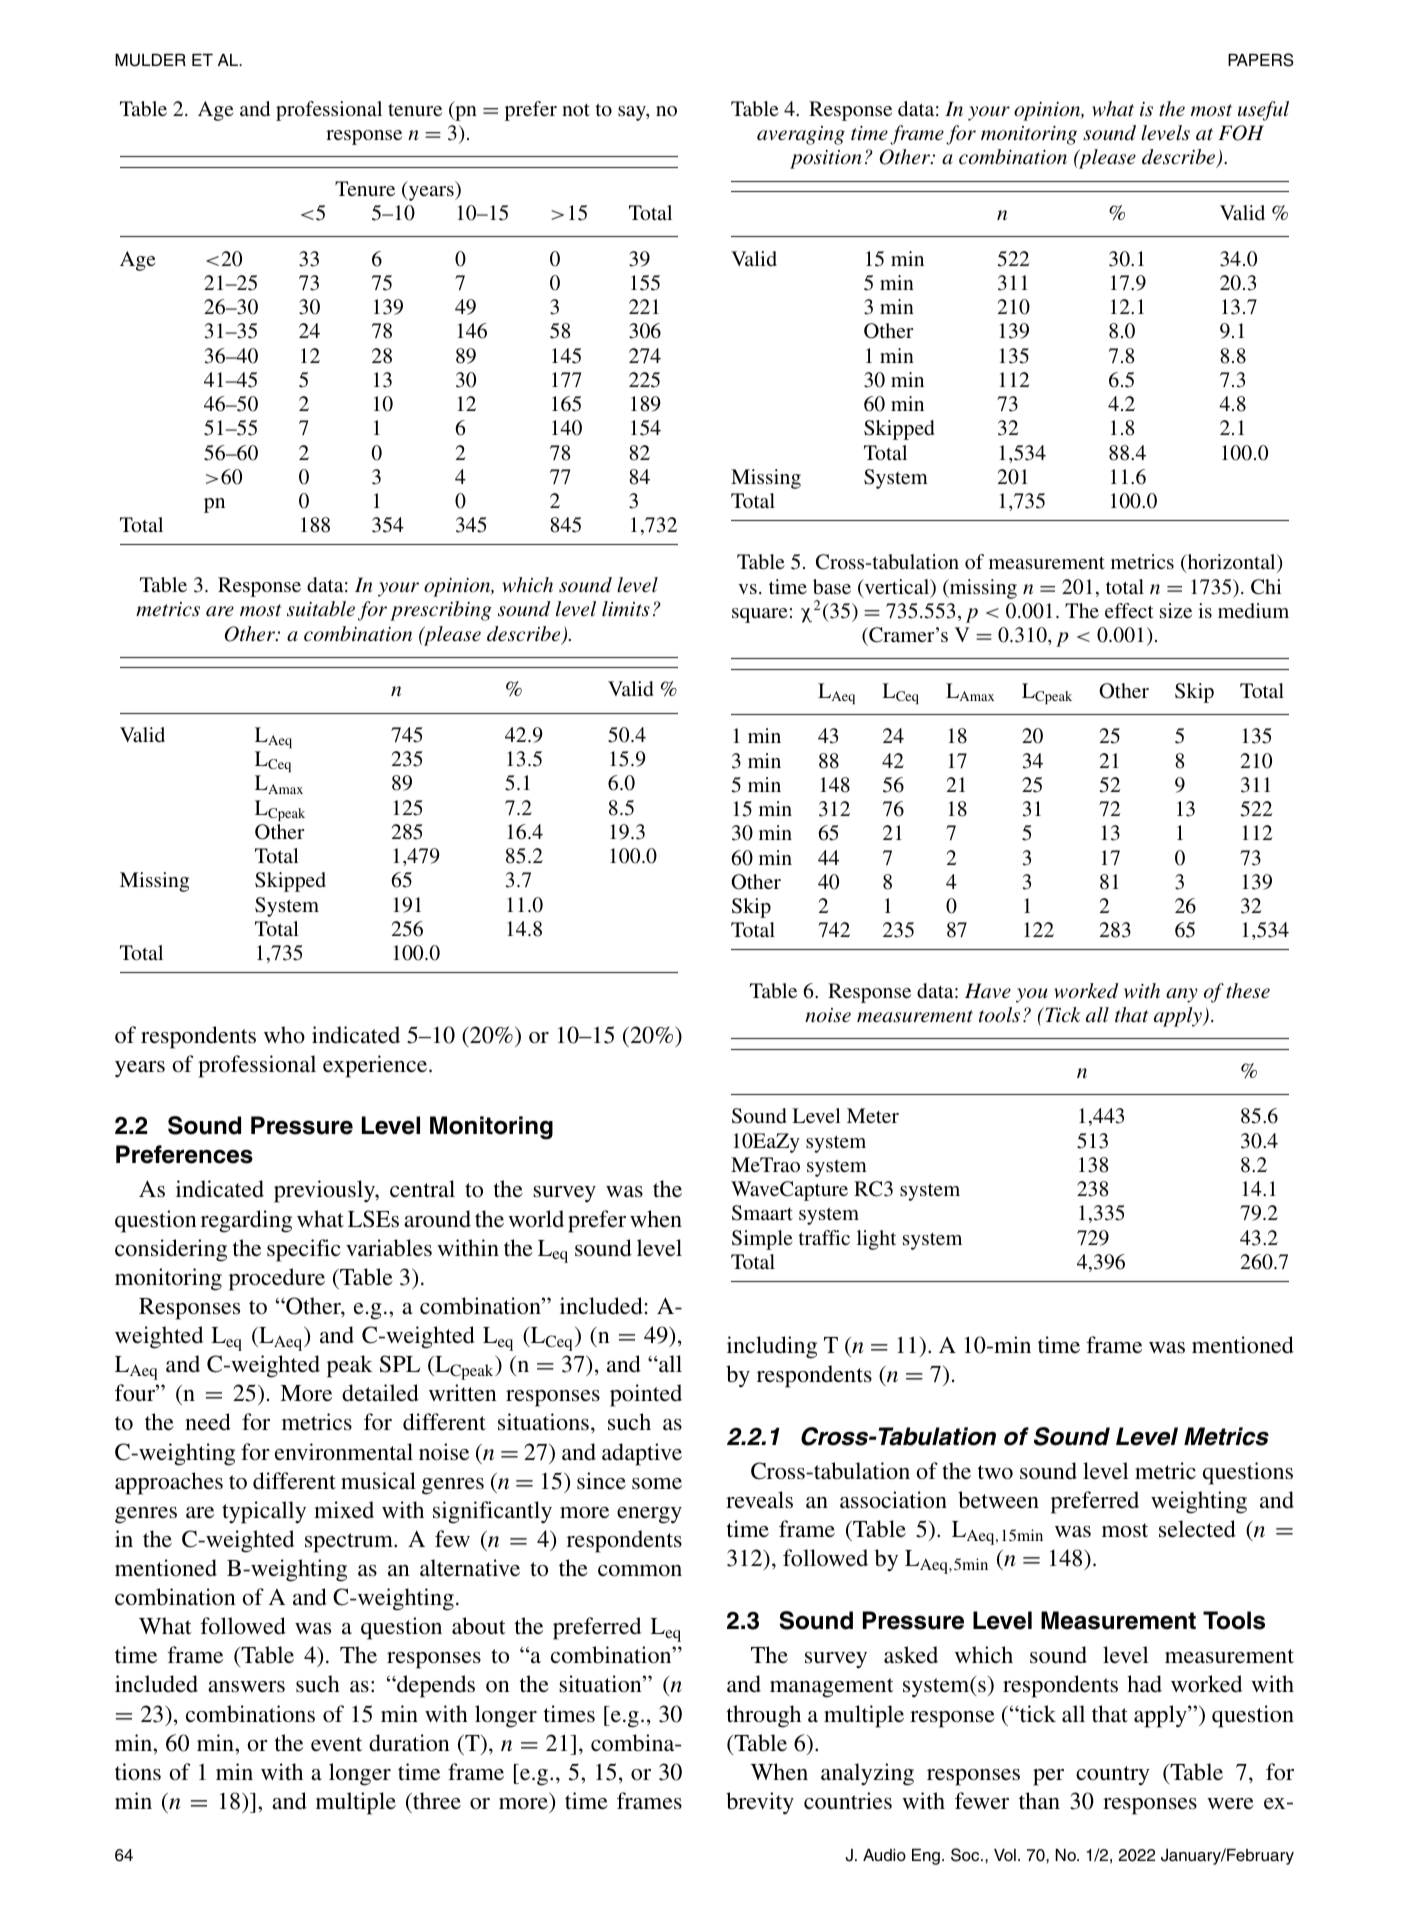  Describe the element at coordinates (876, 1240) in the document. I see `light` at that location.
